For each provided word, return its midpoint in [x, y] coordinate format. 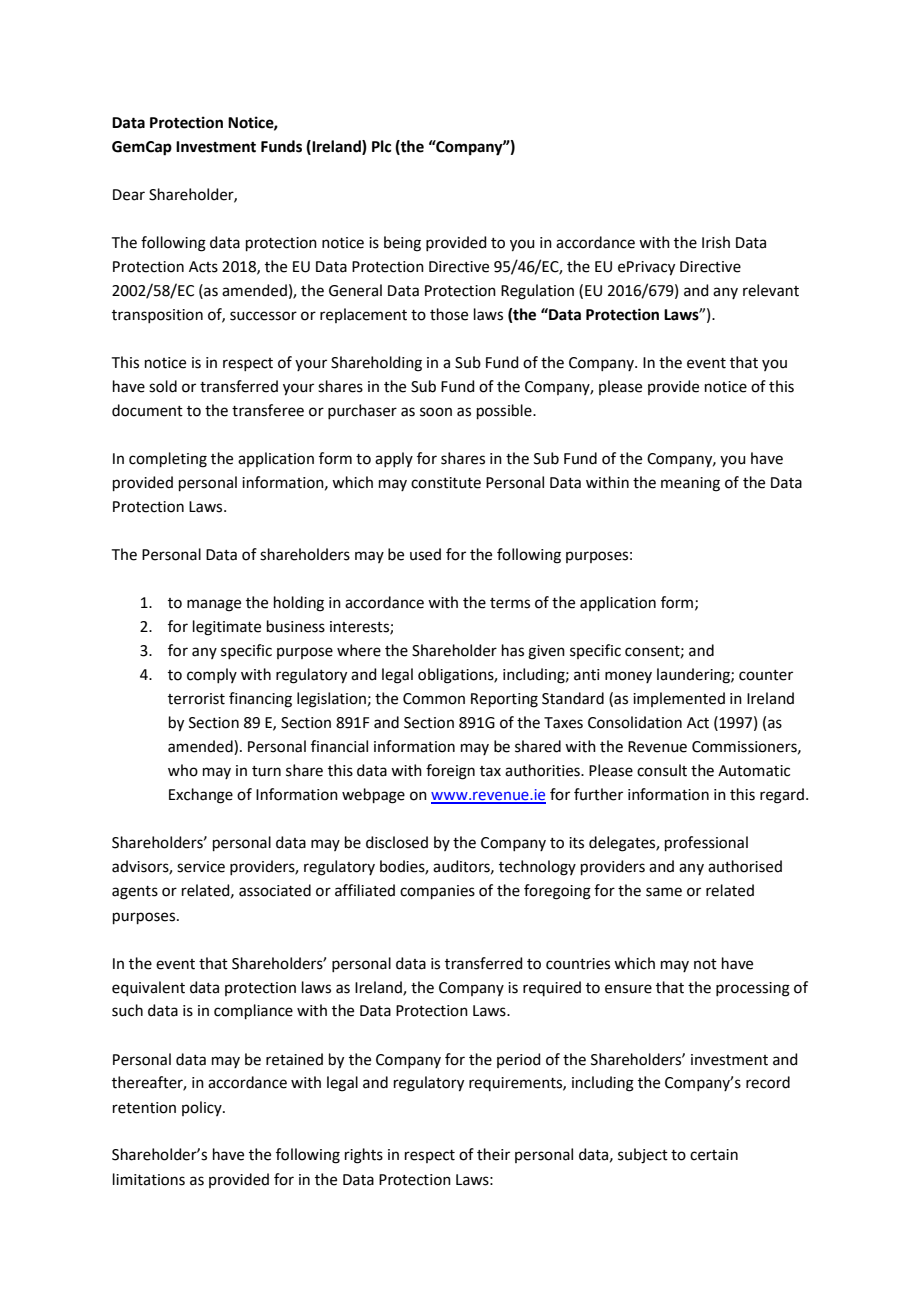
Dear [129, 195]
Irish [716, 242]
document [147, 410]
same [664, 892]
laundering [694, 676]
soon [436, 412]
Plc [381, 146]
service [201, 867]
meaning [690, 484]
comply [212, 675]
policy [203, 1108]
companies [437, 892]
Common [434, 699]
